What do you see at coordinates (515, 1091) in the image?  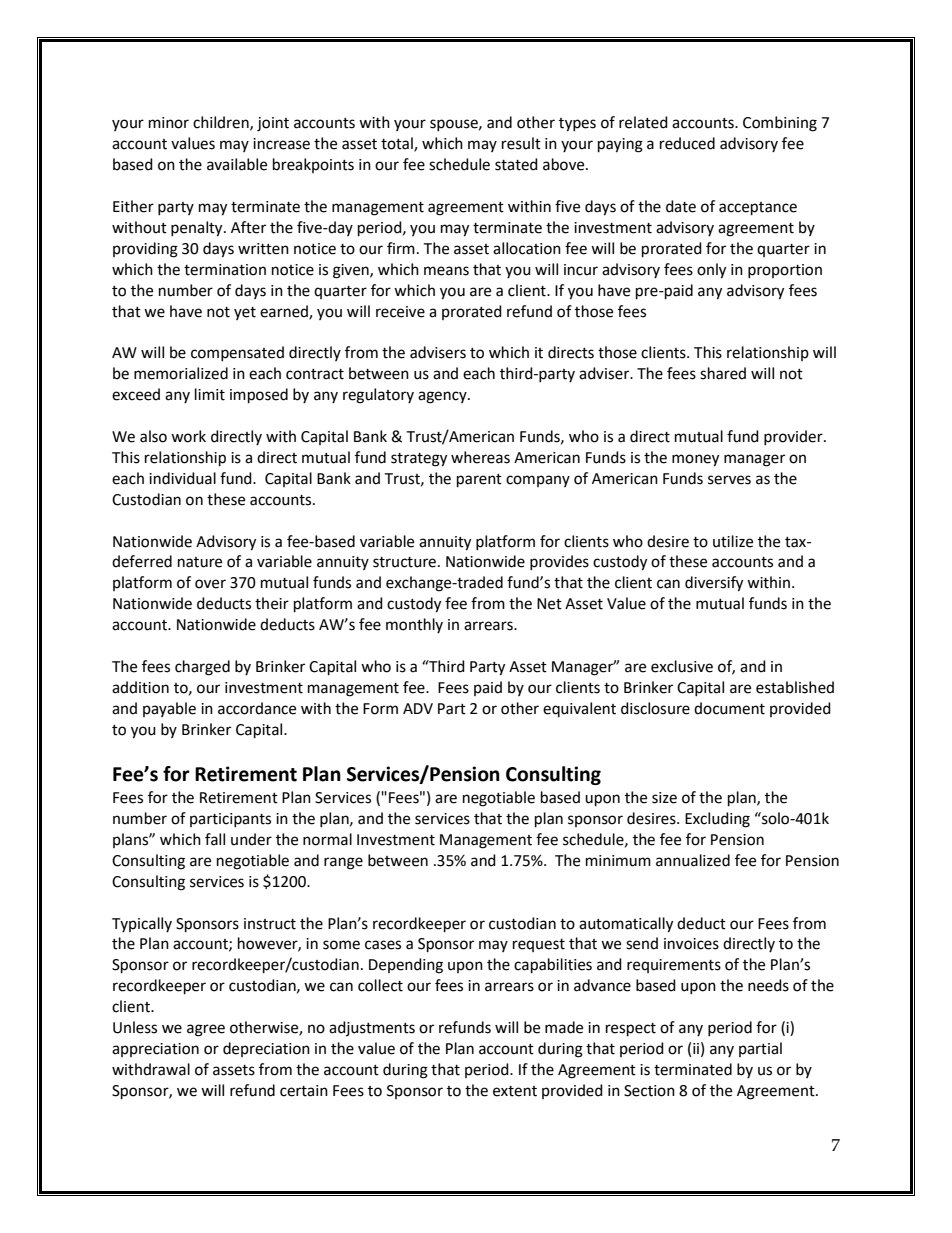 I see `extent` at bounding box center [515, 1091].
